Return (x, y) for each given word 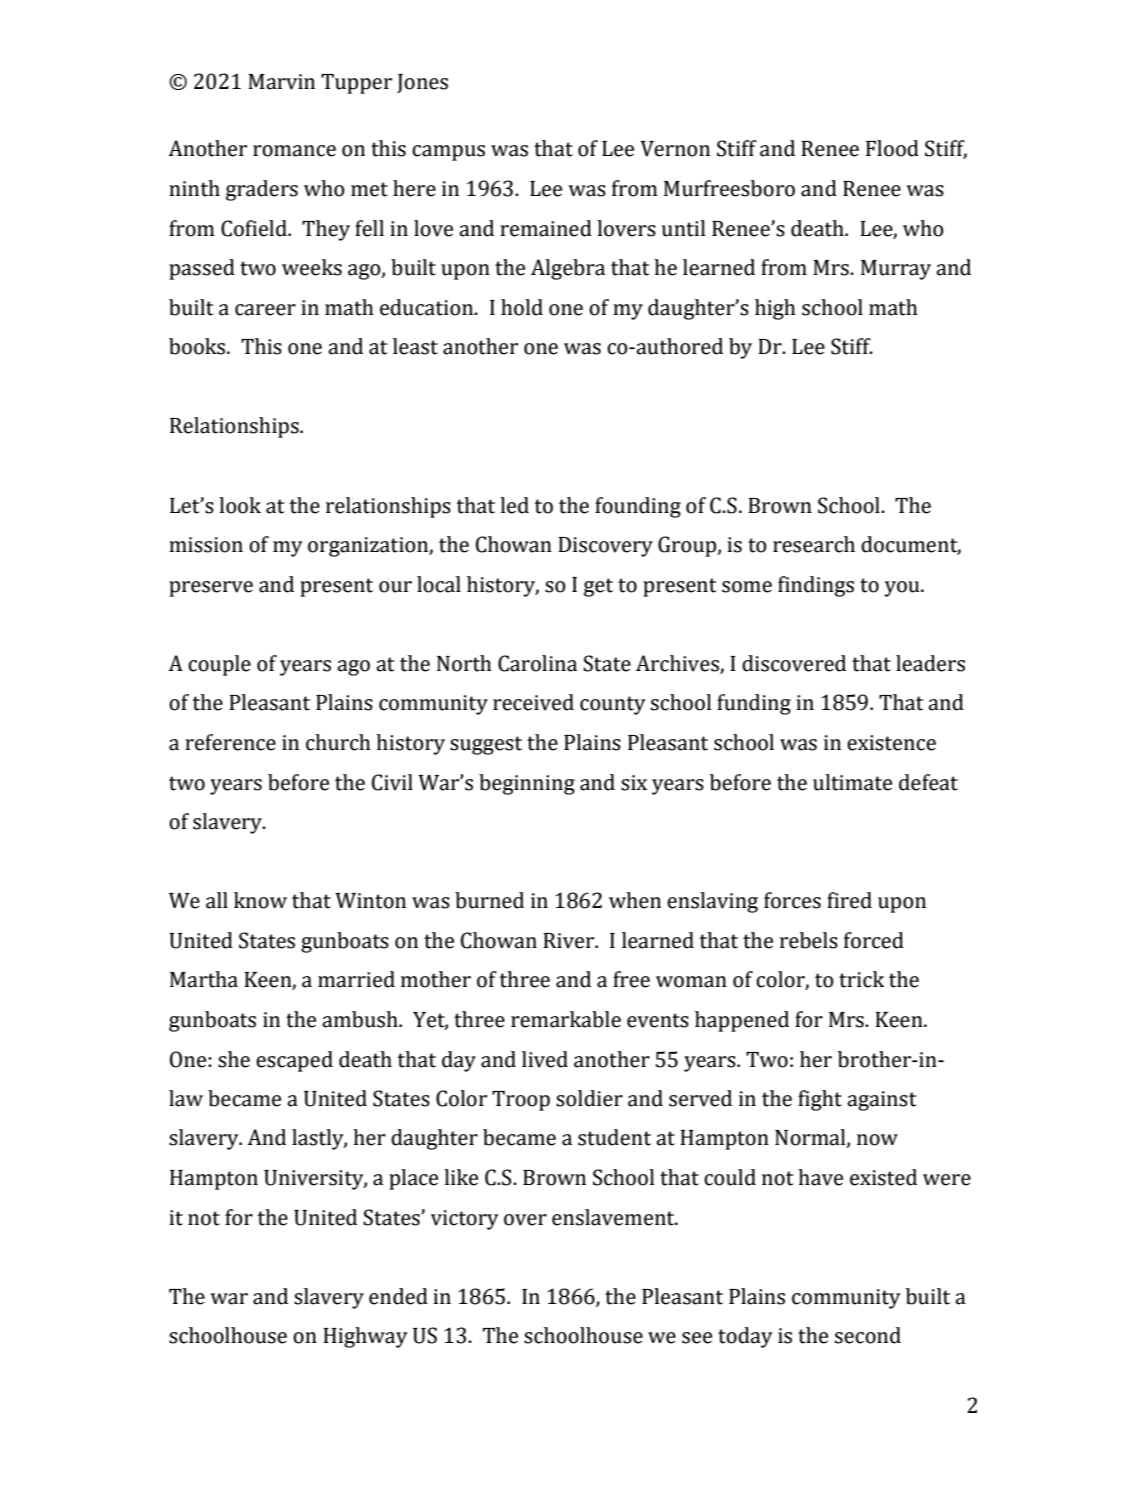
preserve (211, 589)
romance (294, 151)
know (260, 900)
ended (398, 1296)
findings (816, 586)
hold (522, 307)
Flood (892, 148)
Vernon (675, 149)
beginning (527, 784)
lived (545, 1059)
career (265, 310)
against (881, 1101)
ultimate (852, 782)
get (598, 587)
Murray (896, 270)
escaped (294, 1061)
